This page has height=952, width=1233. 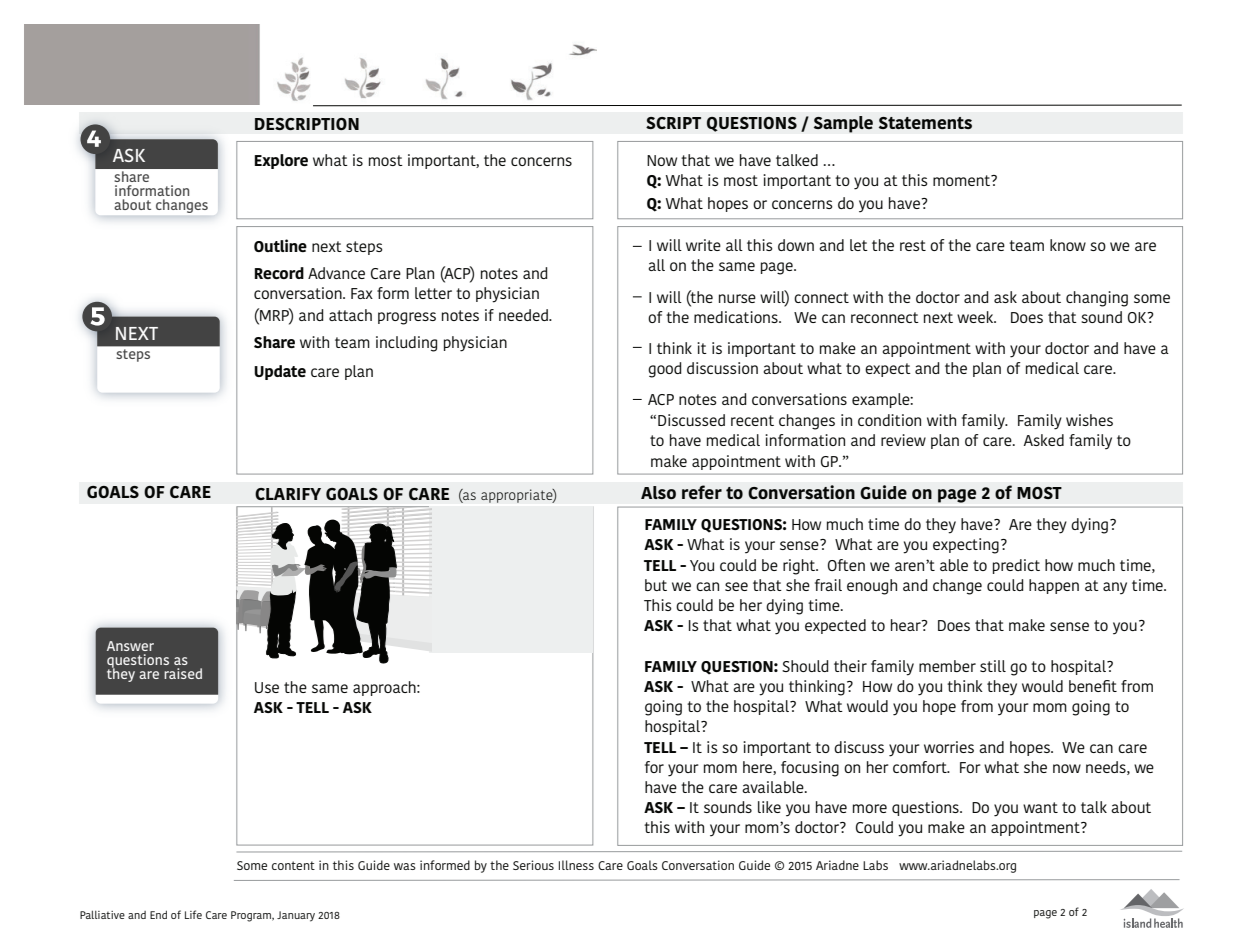 I want to click on Life, so click(x=193, y=914).
